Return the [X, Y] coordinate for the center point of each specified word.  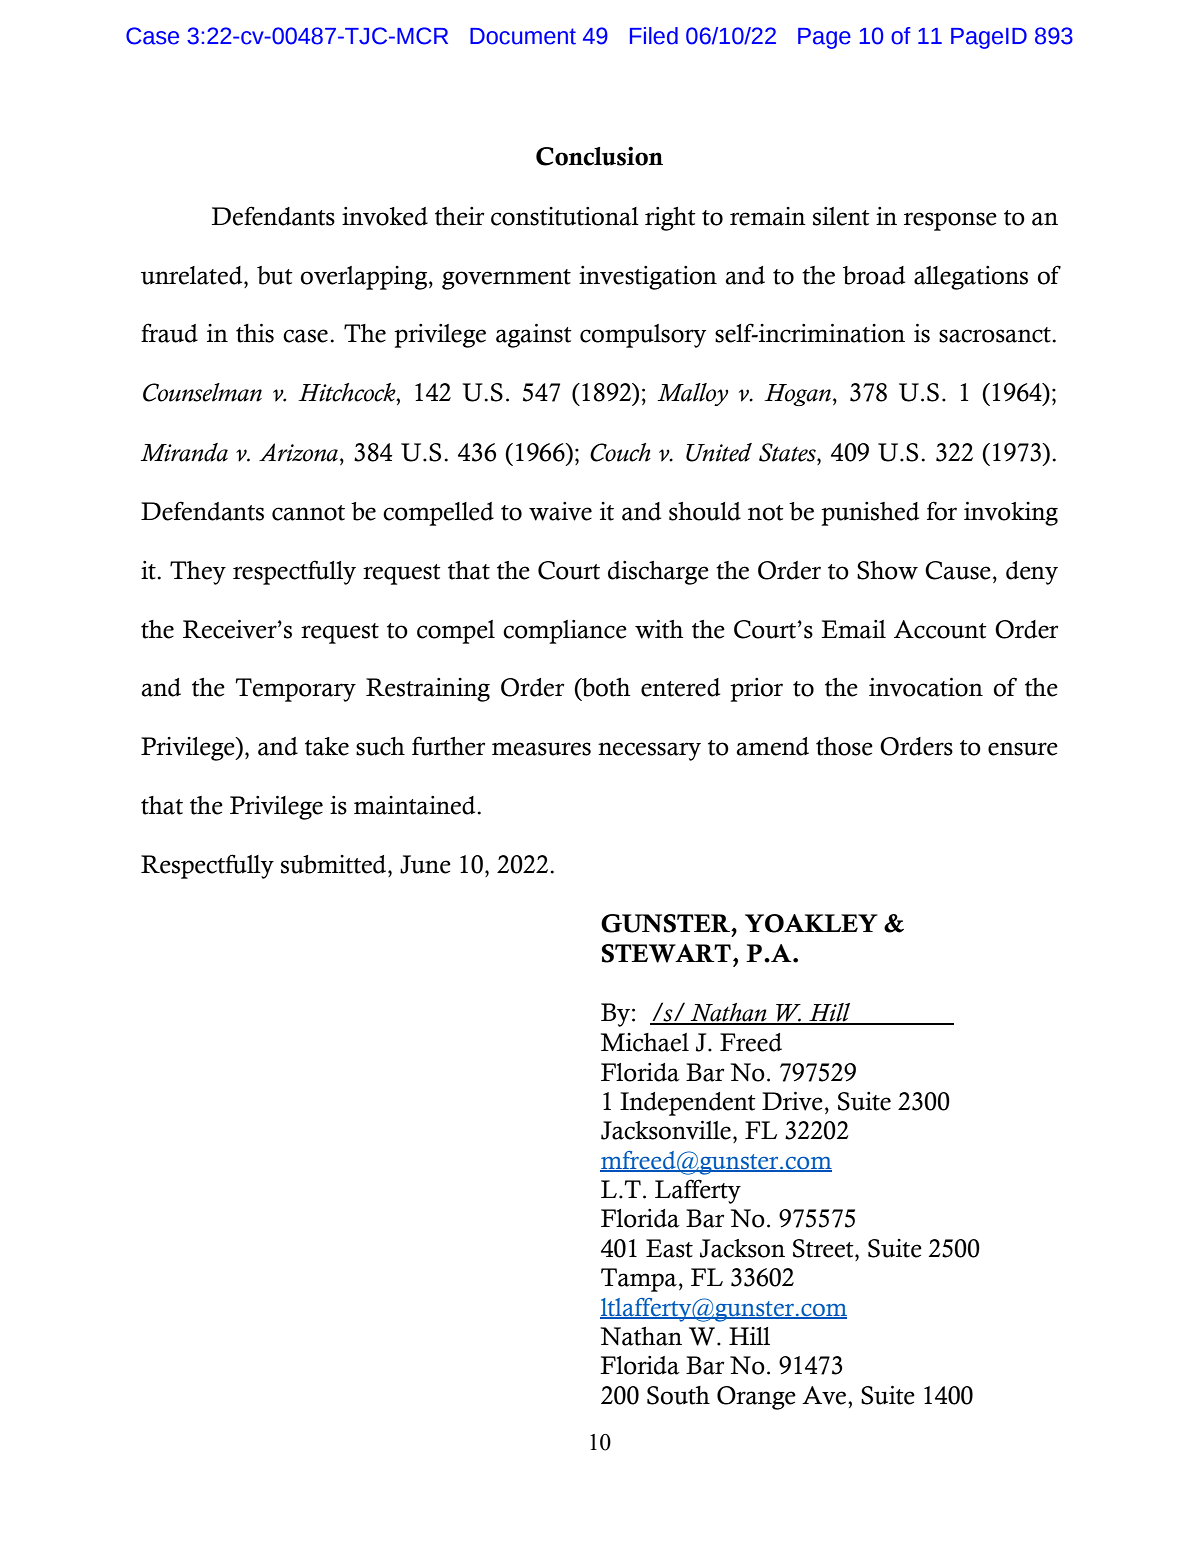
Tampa [639, 1280]
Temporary [295, 690]
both [605, 687]
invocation [926, 687]
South [678, 1395]
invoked [385, 216]
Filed [654, 36]
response [950, 221]
